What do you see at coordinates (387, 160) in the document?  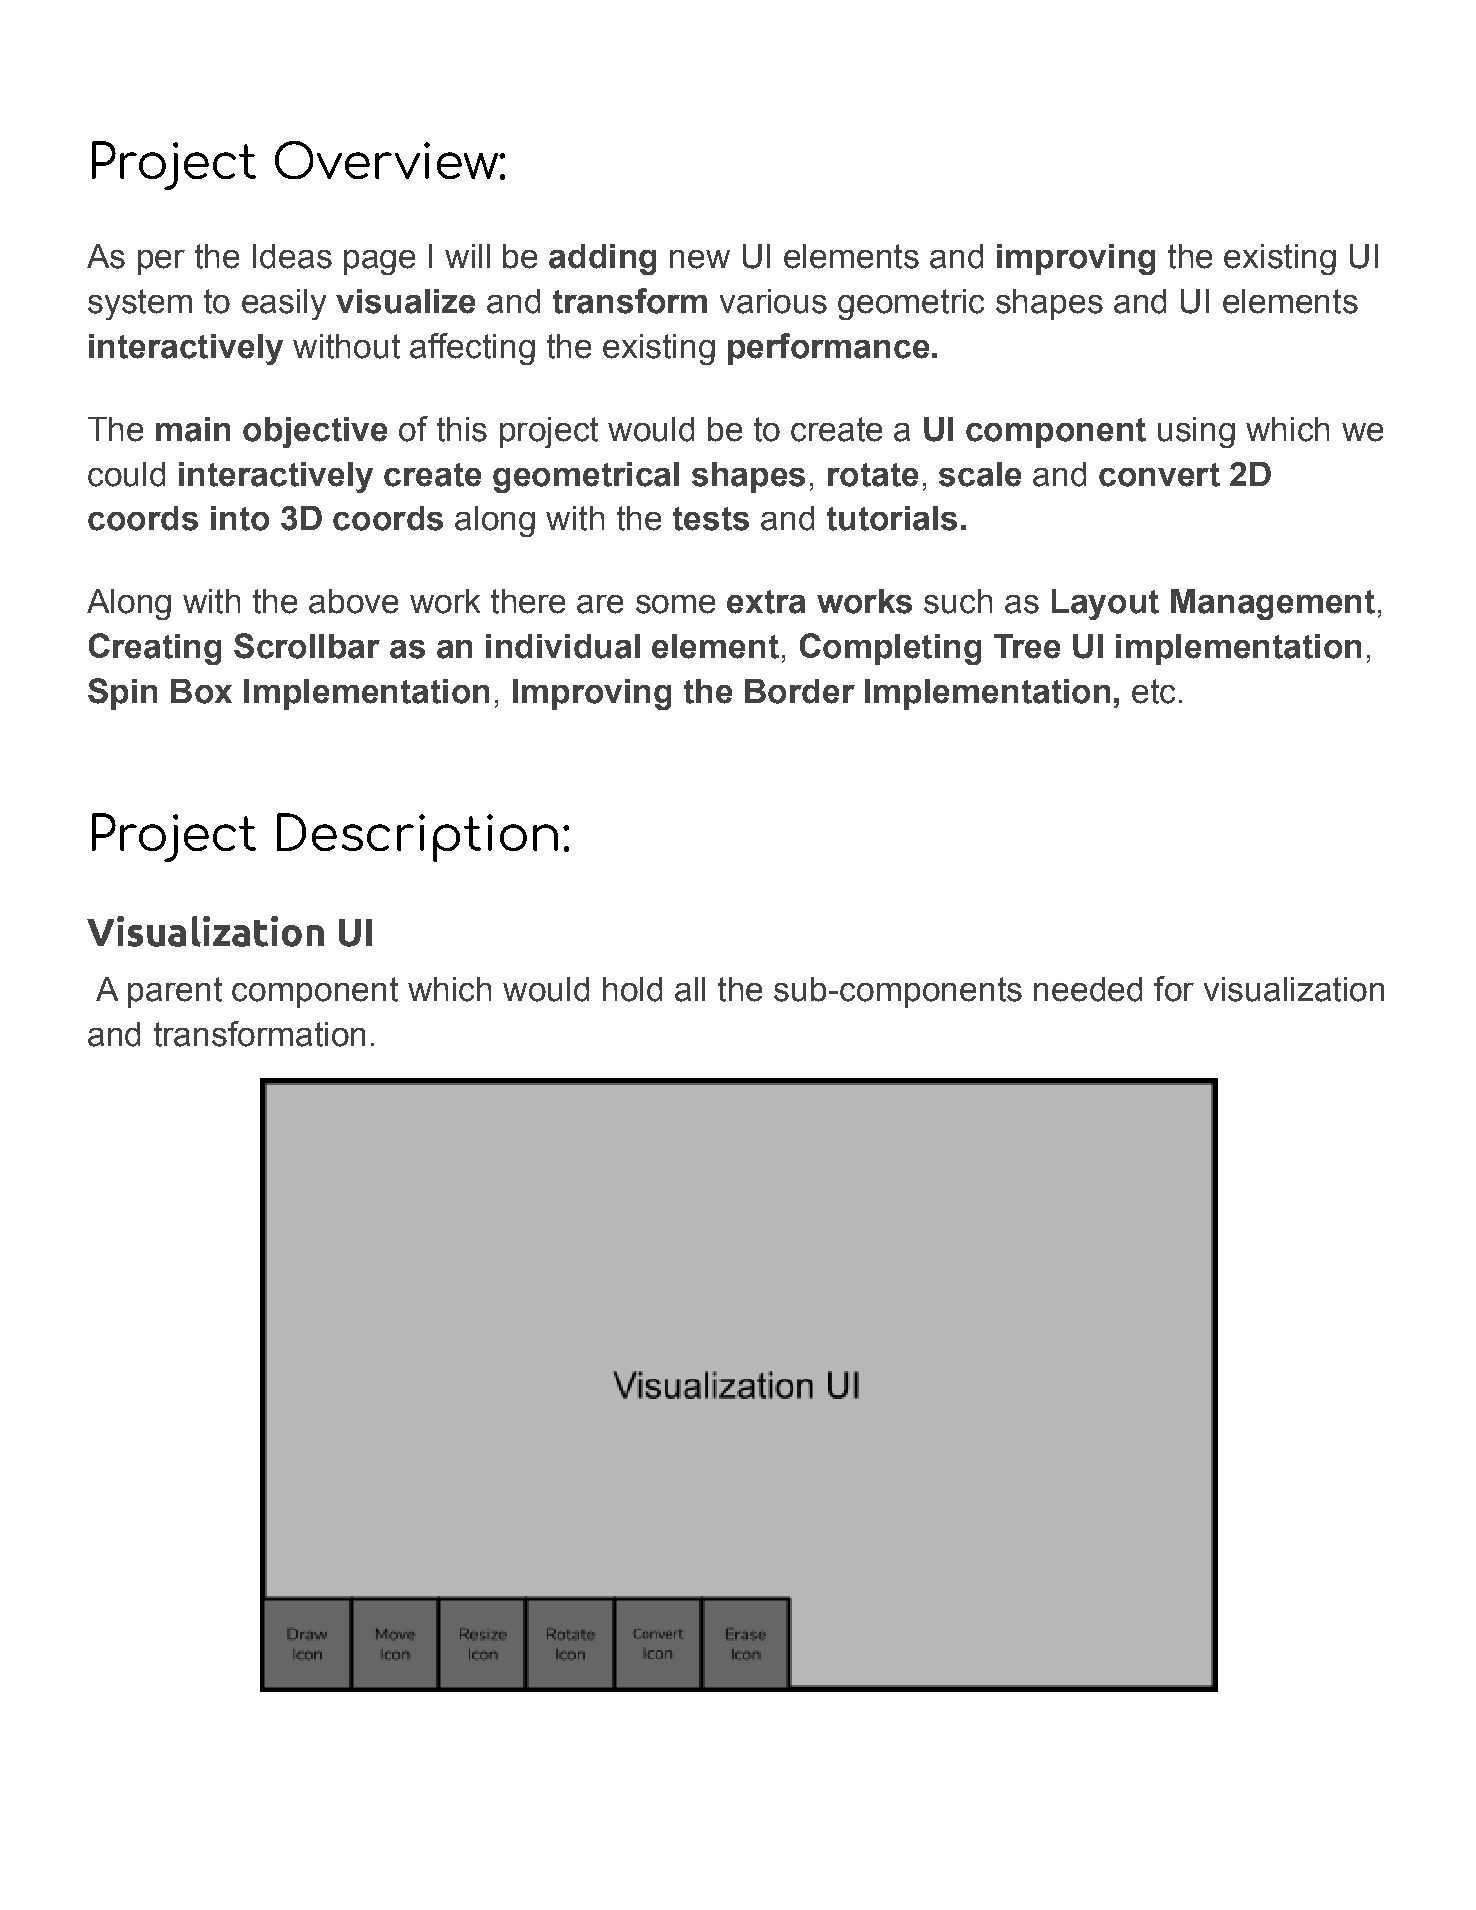 I see `Overview` at bounding box center [387, 160].
